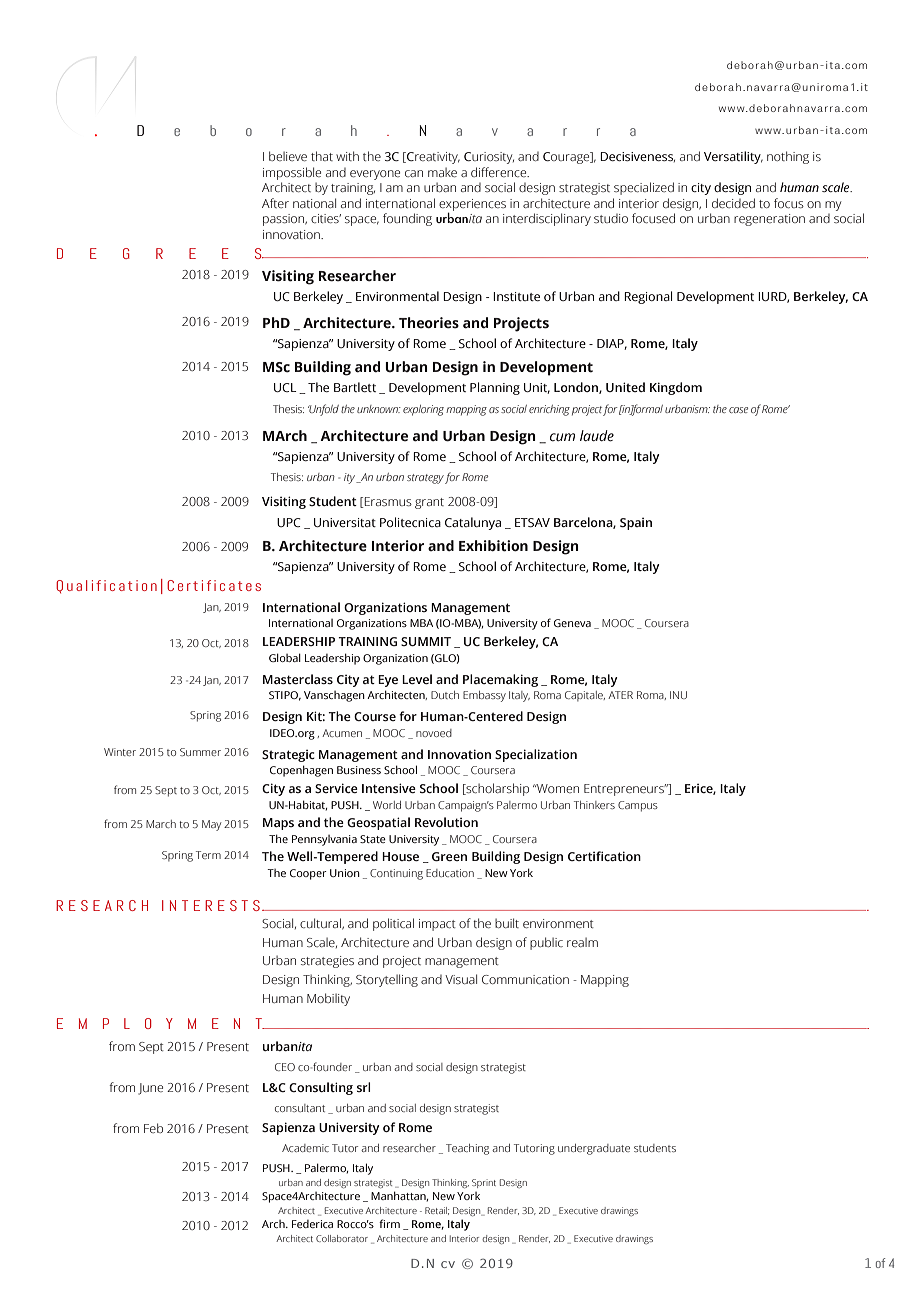 The height and width of the page is (1308, 924). Describe the element at coordinates (594, 1149) in the page. I see `undergraduate` at that location.
